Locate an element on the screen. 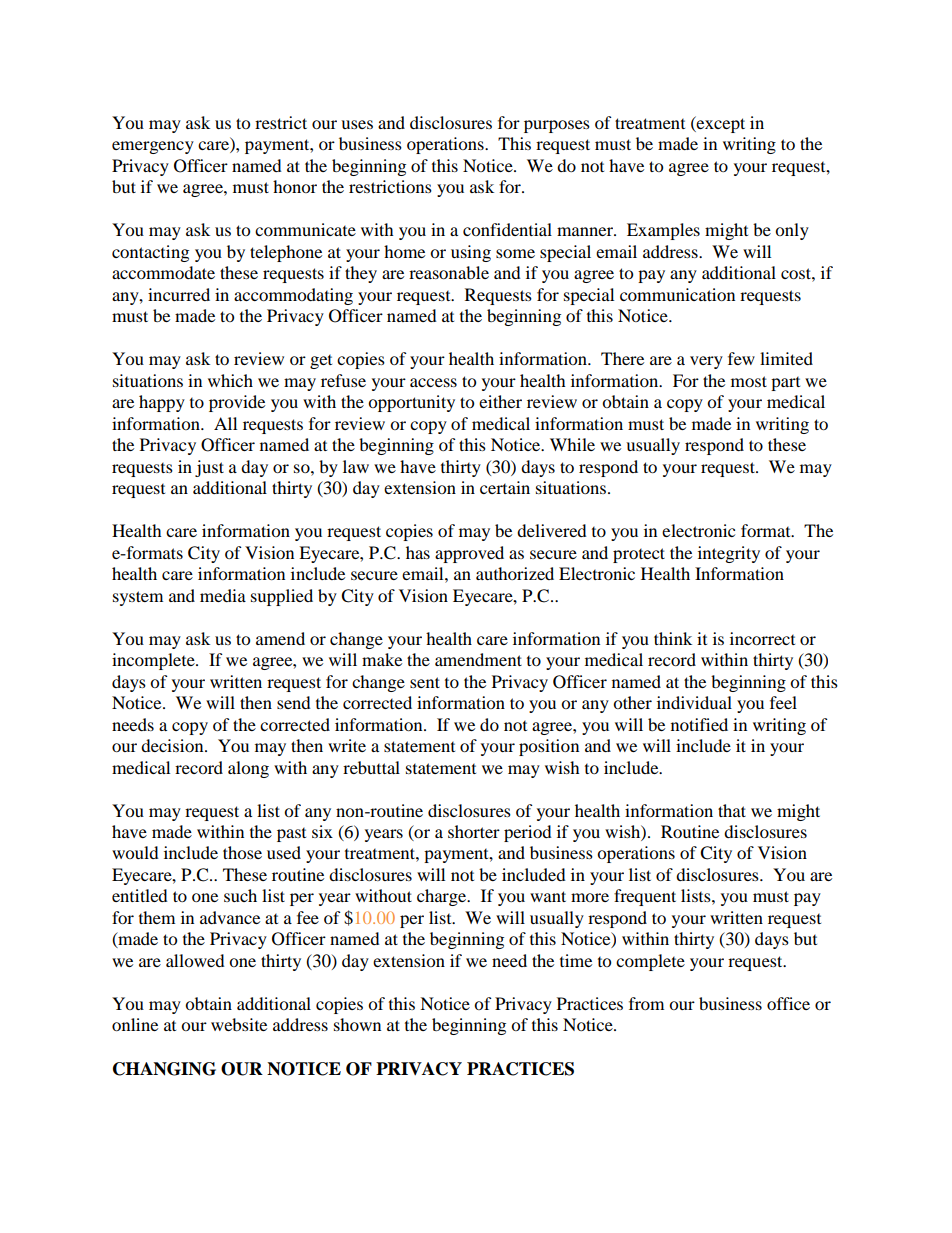 The width and height of the screenshot is (952, 1233). most is located at coordinates (749, 381).
